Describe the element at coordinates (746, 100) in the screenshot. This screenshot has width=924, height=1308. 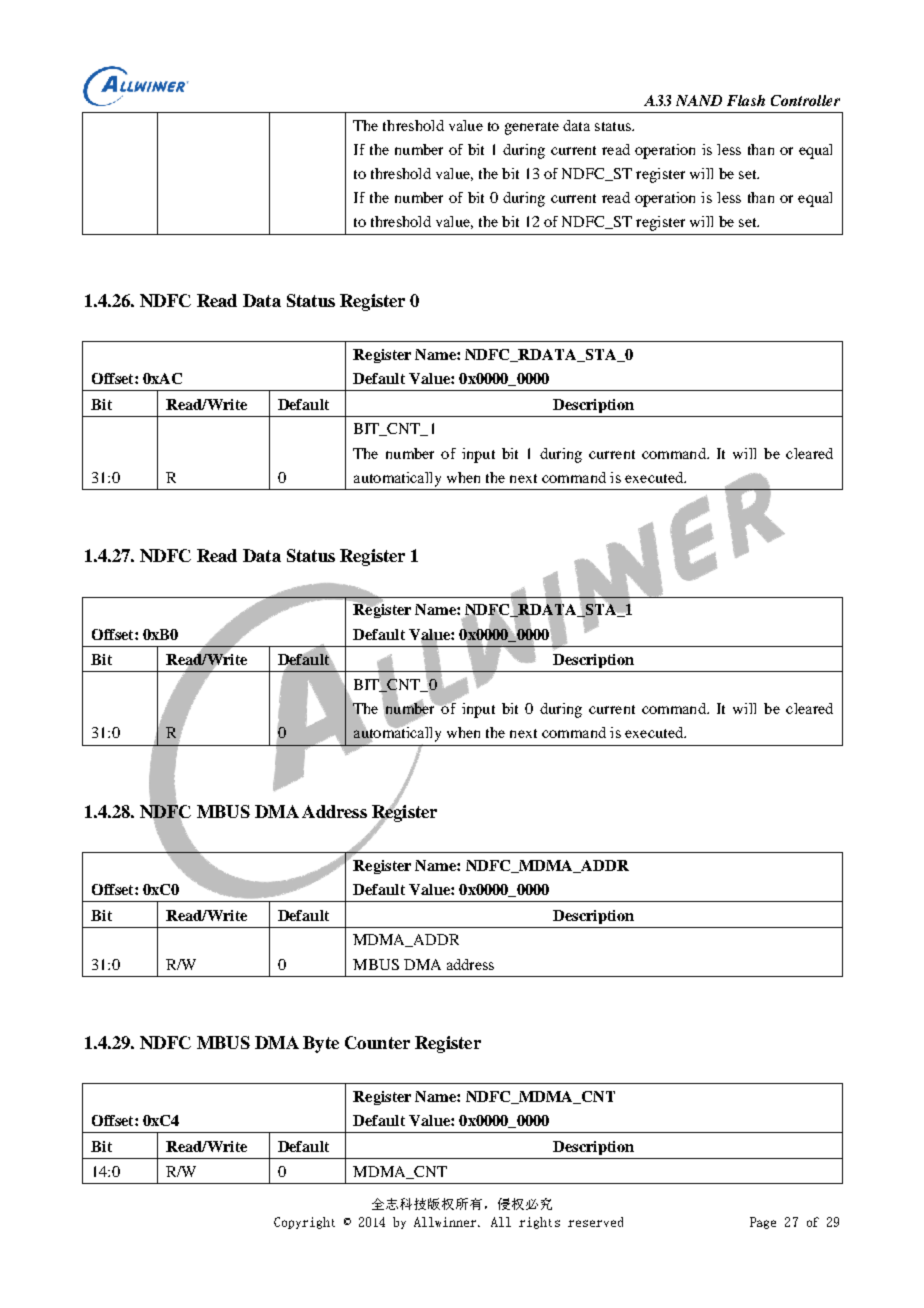
I see `Flash` at that location.
